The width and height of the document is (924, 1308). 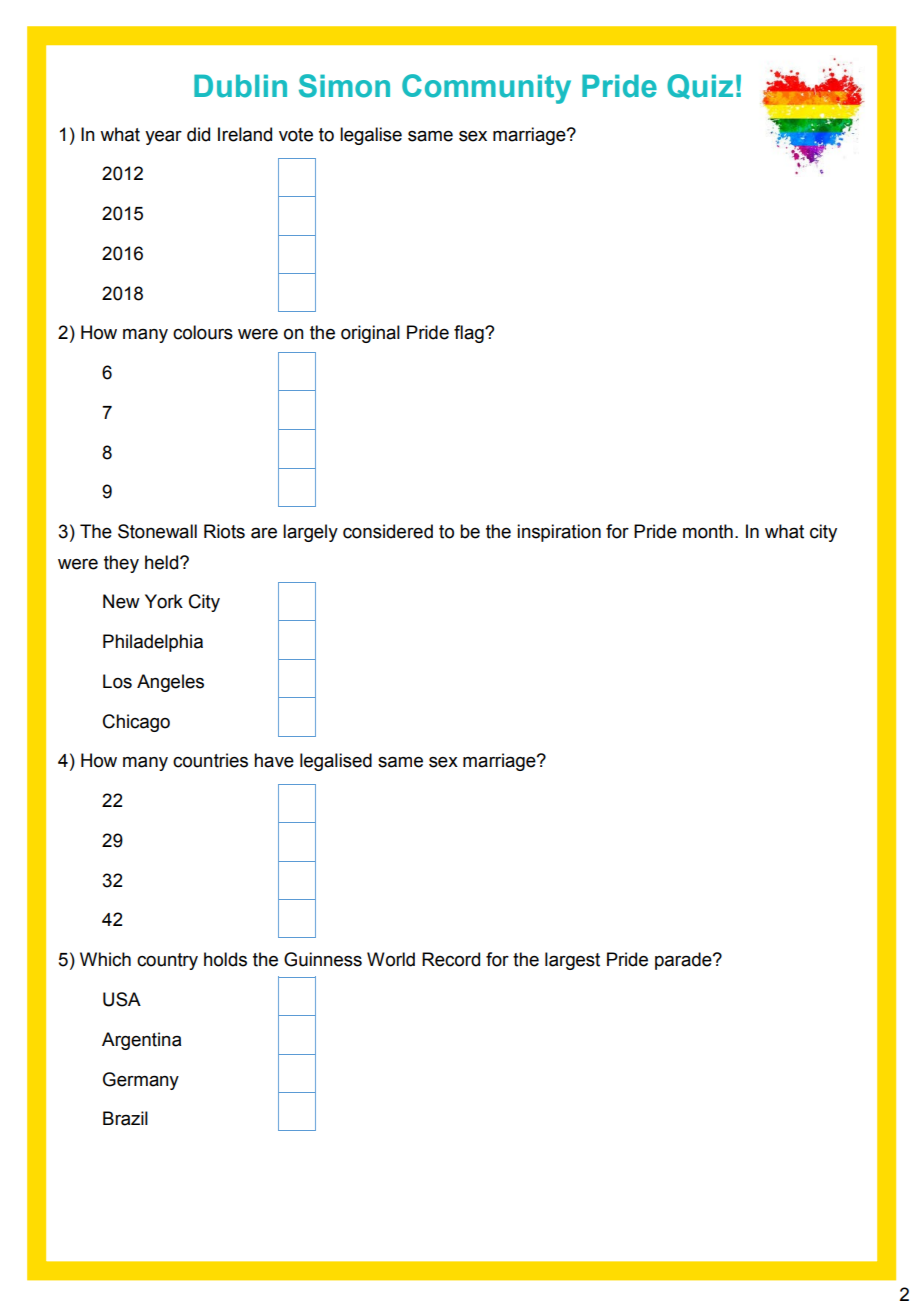 What do you see at coordinates (708, 531) in the document?
I see `month` at bounding box center [708, 531].
